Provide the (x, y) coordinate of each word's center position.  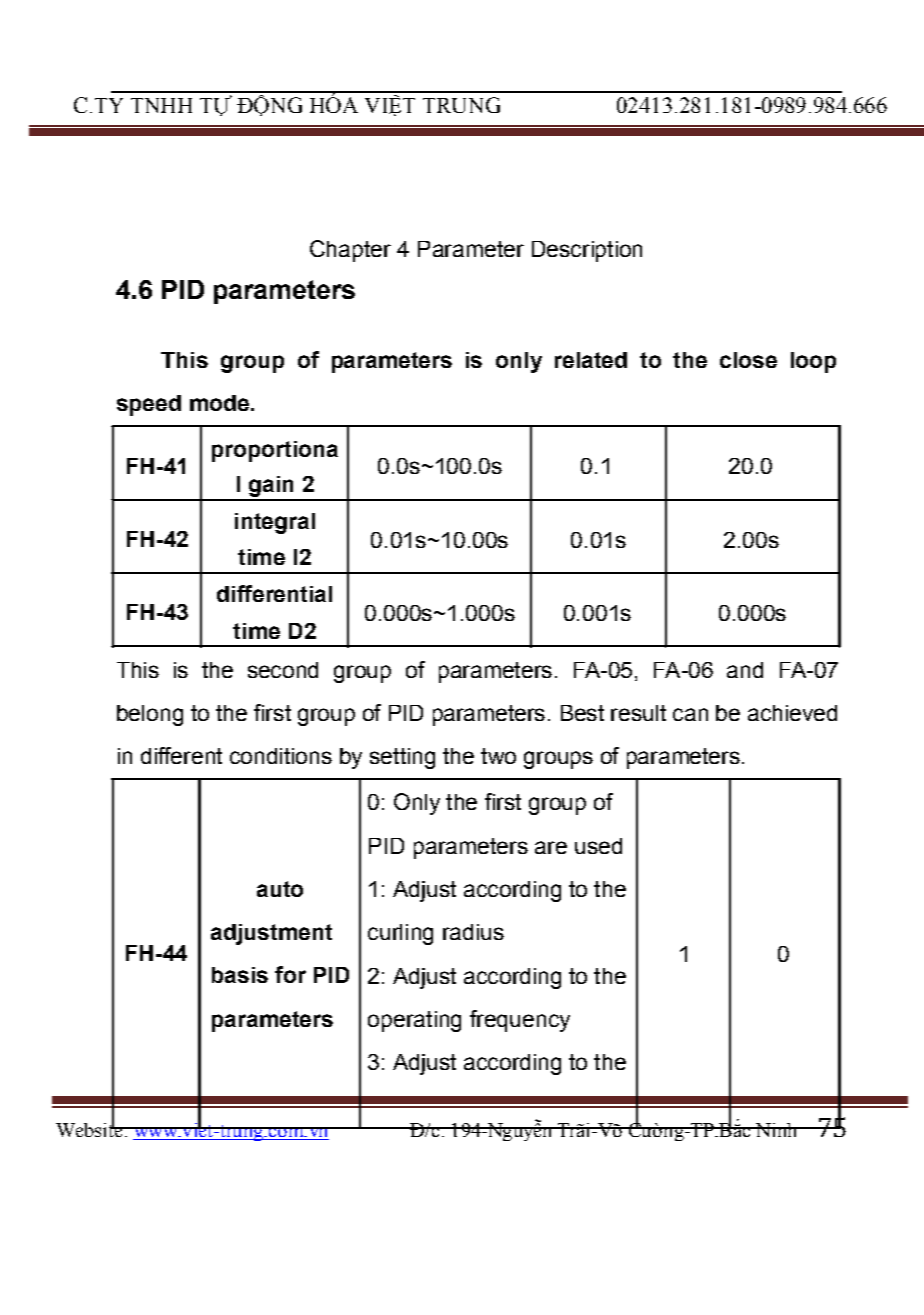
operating (414, 1021)
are (551, 847)
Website (90, 1128)
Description (587, 251)
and (745, 670)
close (748, 360)
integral (275, 523)
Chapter (350, 251)
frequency (520, 1021)
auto (280, 889)
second (283, 670)
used (598, 846)
